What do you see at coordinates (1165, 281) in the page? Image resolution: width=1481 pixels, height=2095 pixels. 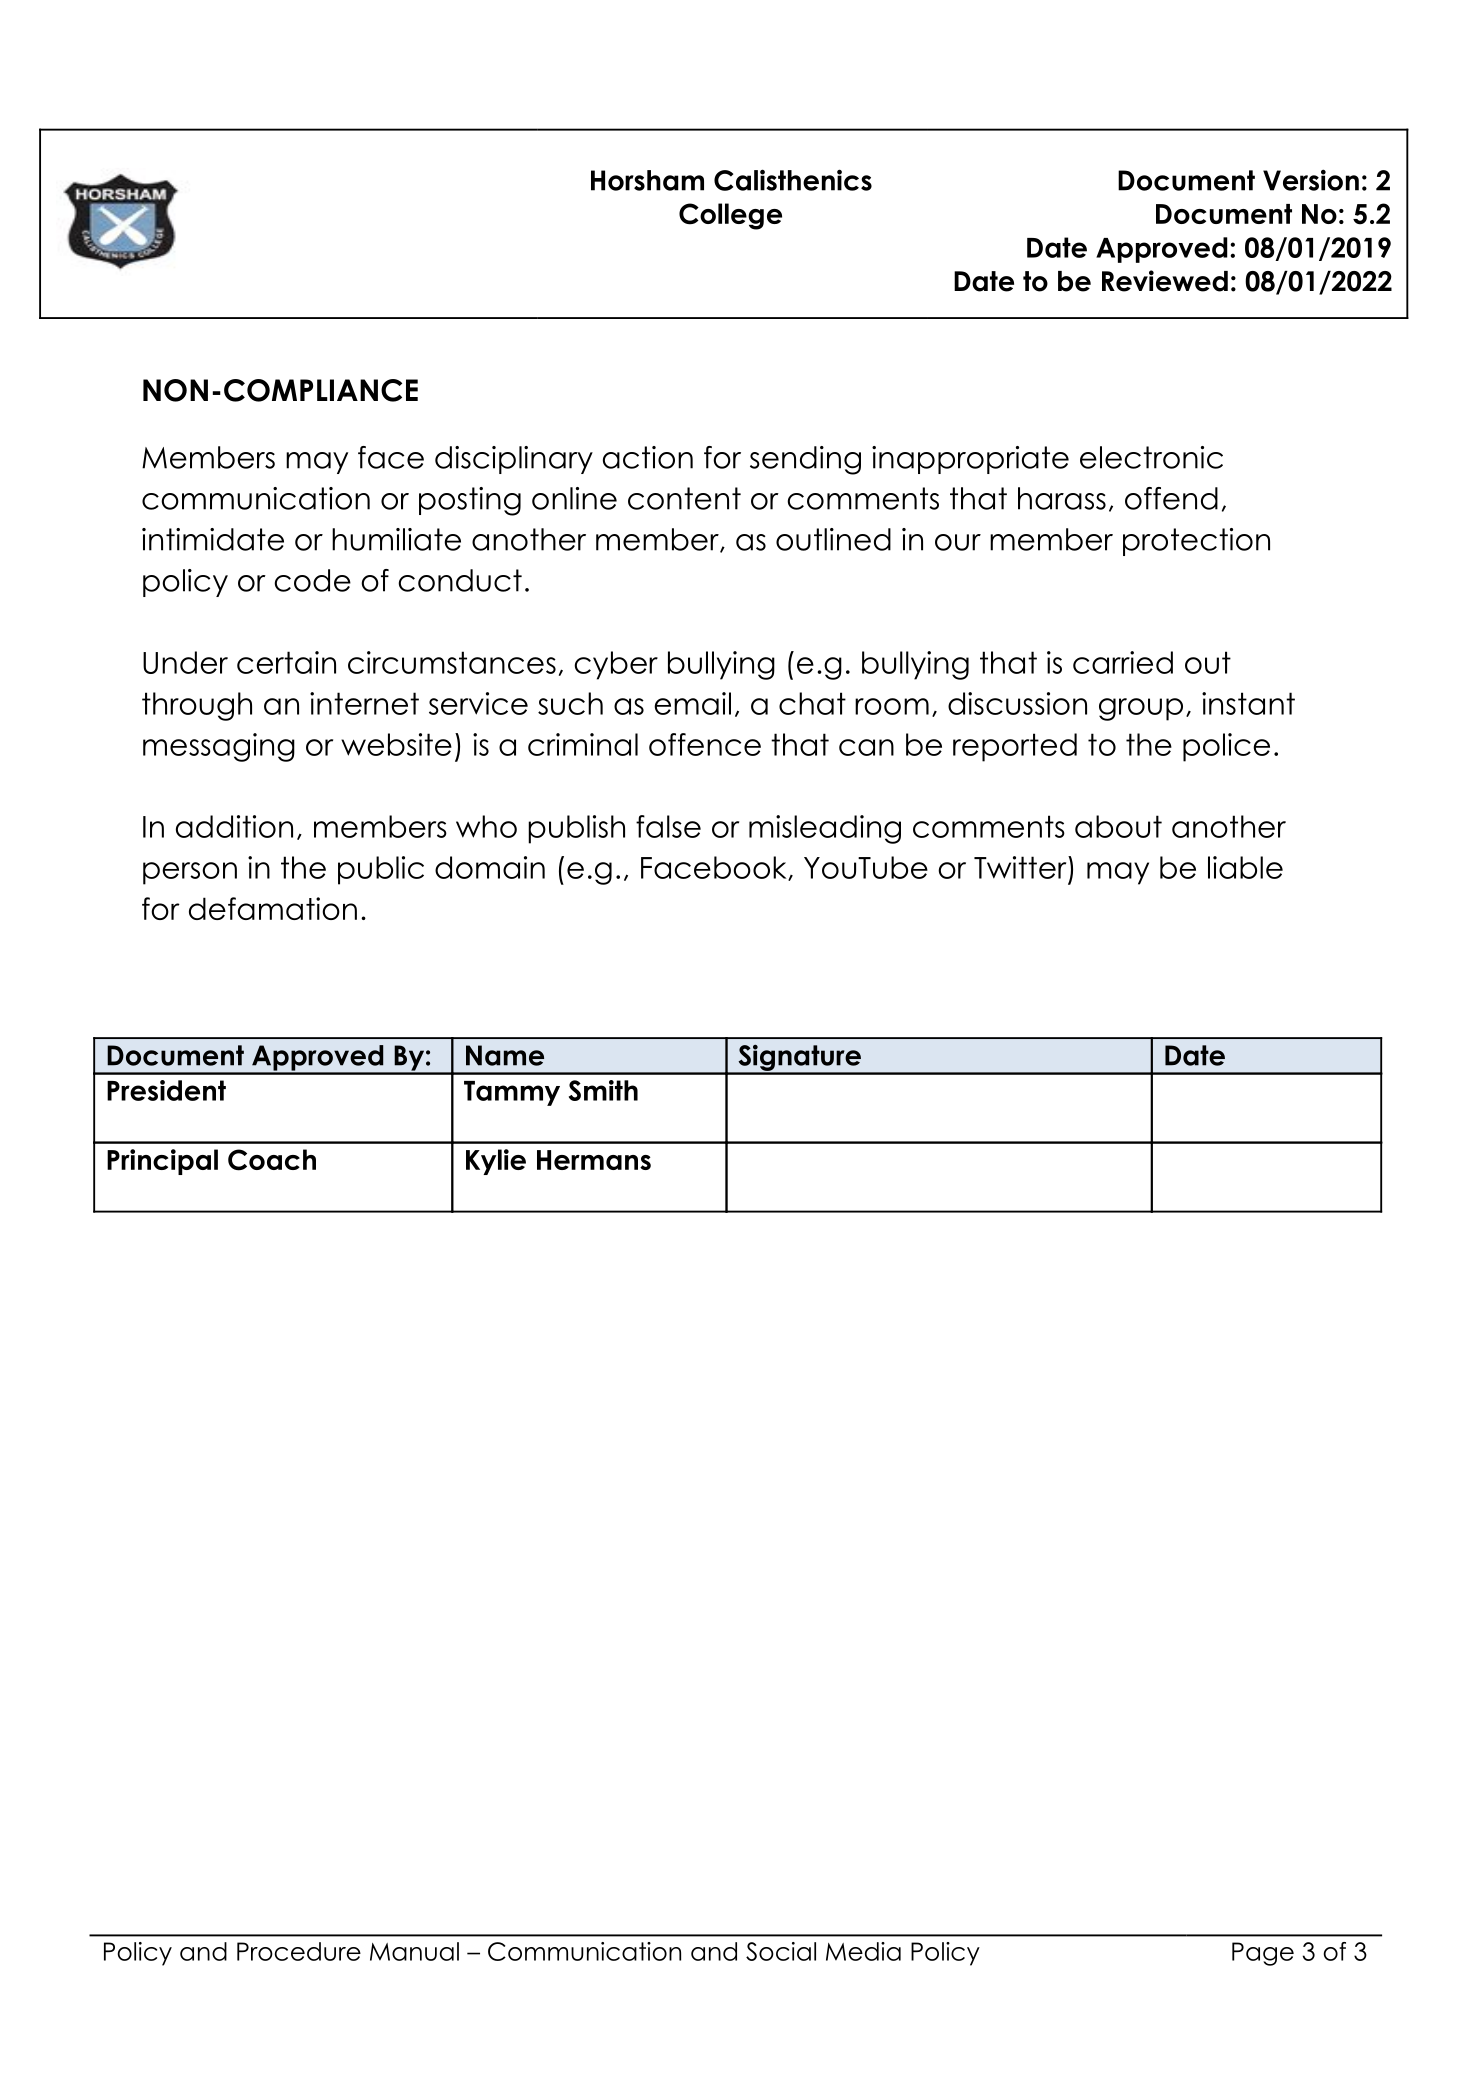 I see `Reviewed` at bounding box center [1165, 281].
